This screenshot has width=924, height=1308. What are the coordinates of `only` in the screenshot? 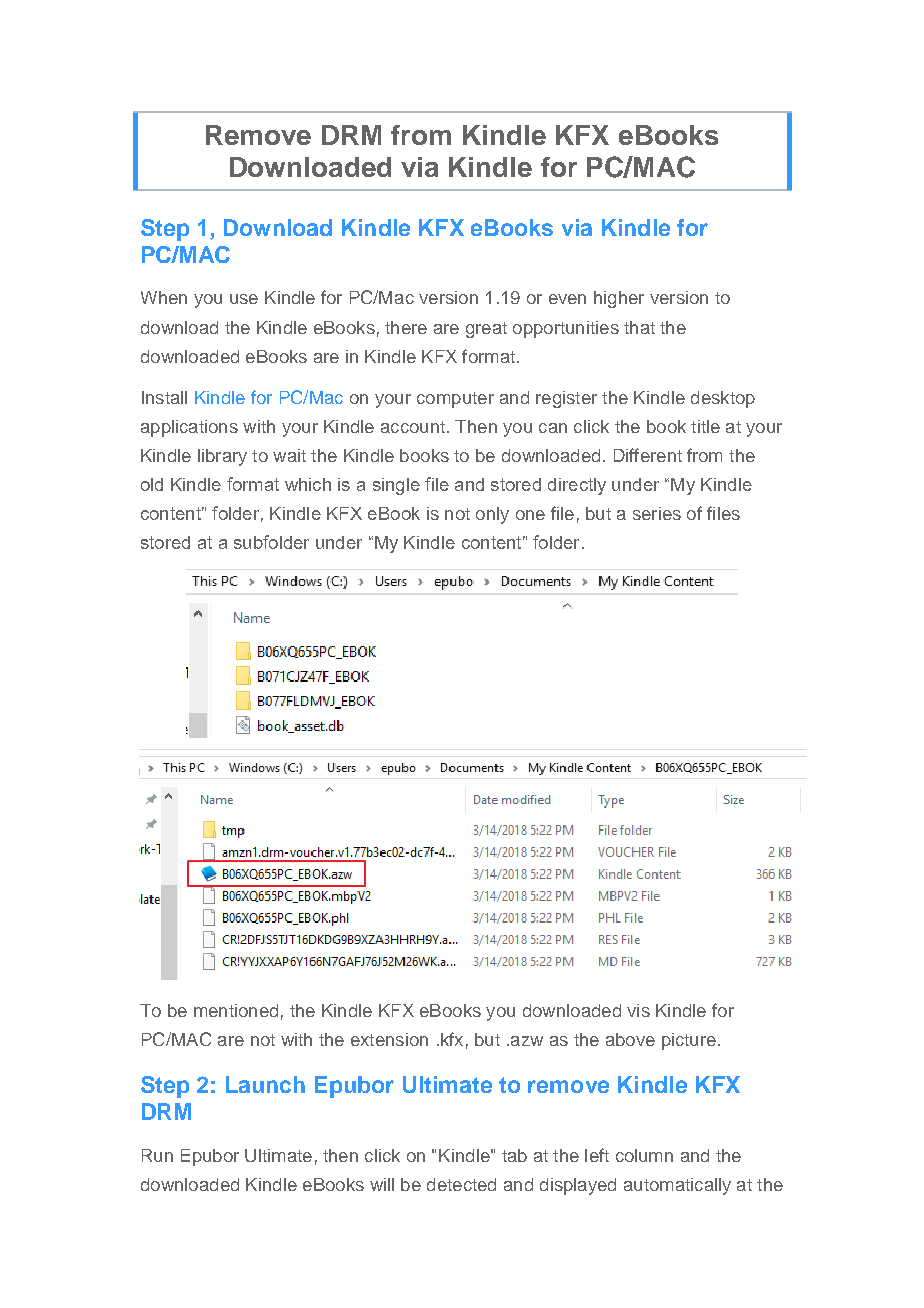 It's located at (492, 515).
